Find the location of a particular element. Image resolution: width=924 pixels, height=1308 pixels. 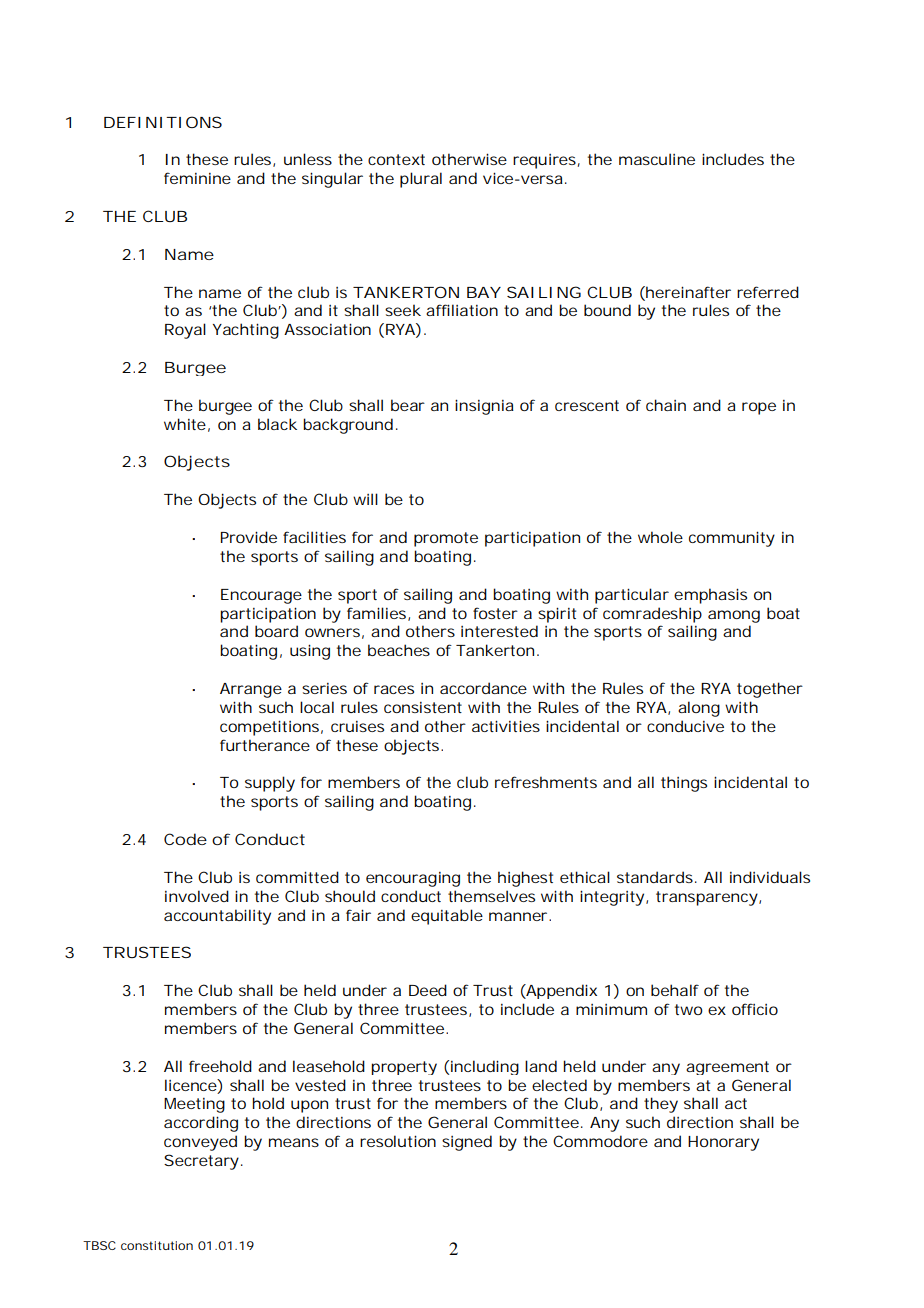

plural is located at coordinates (421, 180).
